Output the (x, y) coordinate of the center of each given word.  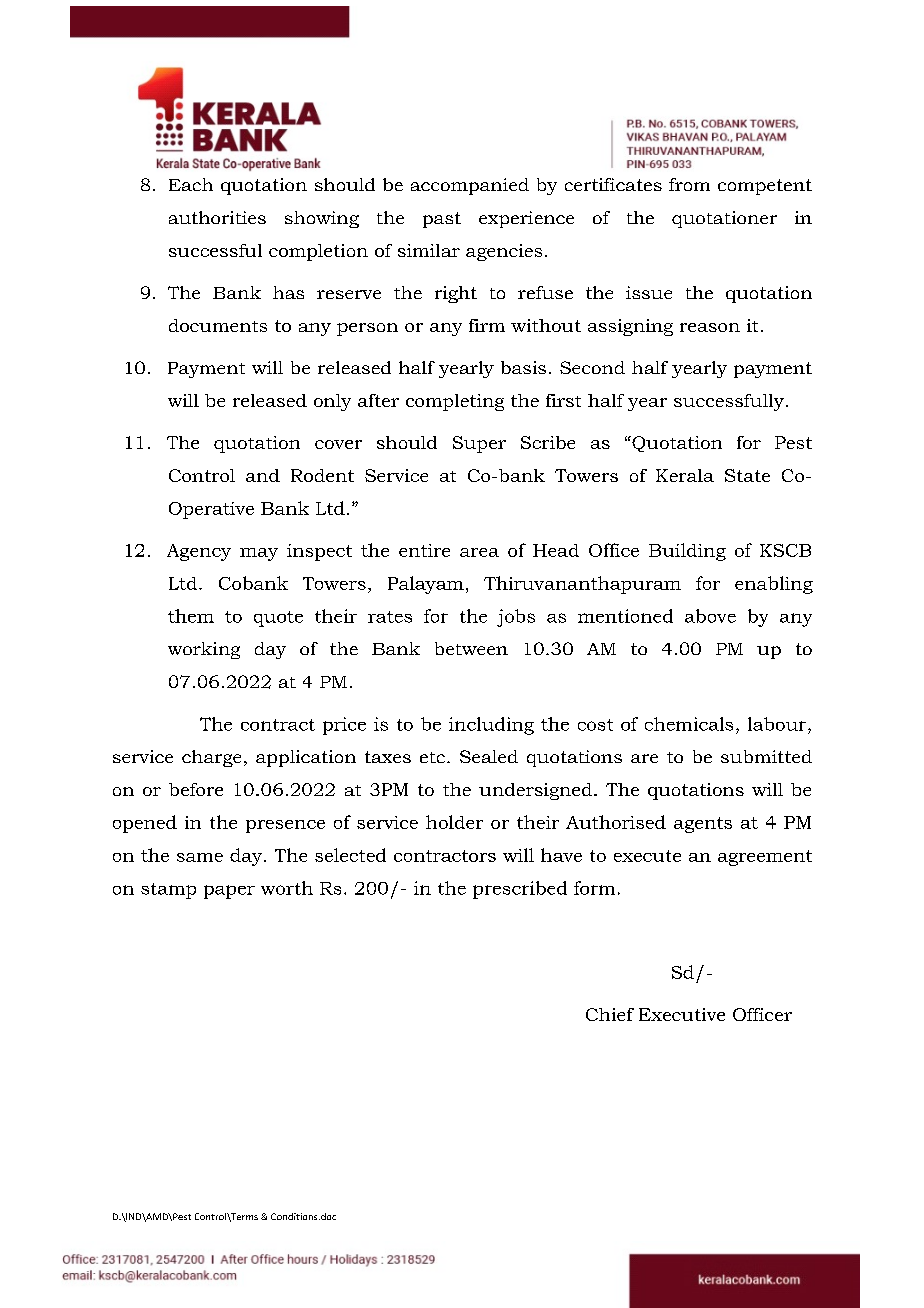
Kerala (685, 475)
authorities (217, 217)
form (594, 888)
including (491, 726)
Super (479, 444)
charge (211, 758)
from (689, 184)
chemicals (689, 724)
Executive (682, 1014)
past (442, 220)
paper (229, 892)
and (263, 475)
